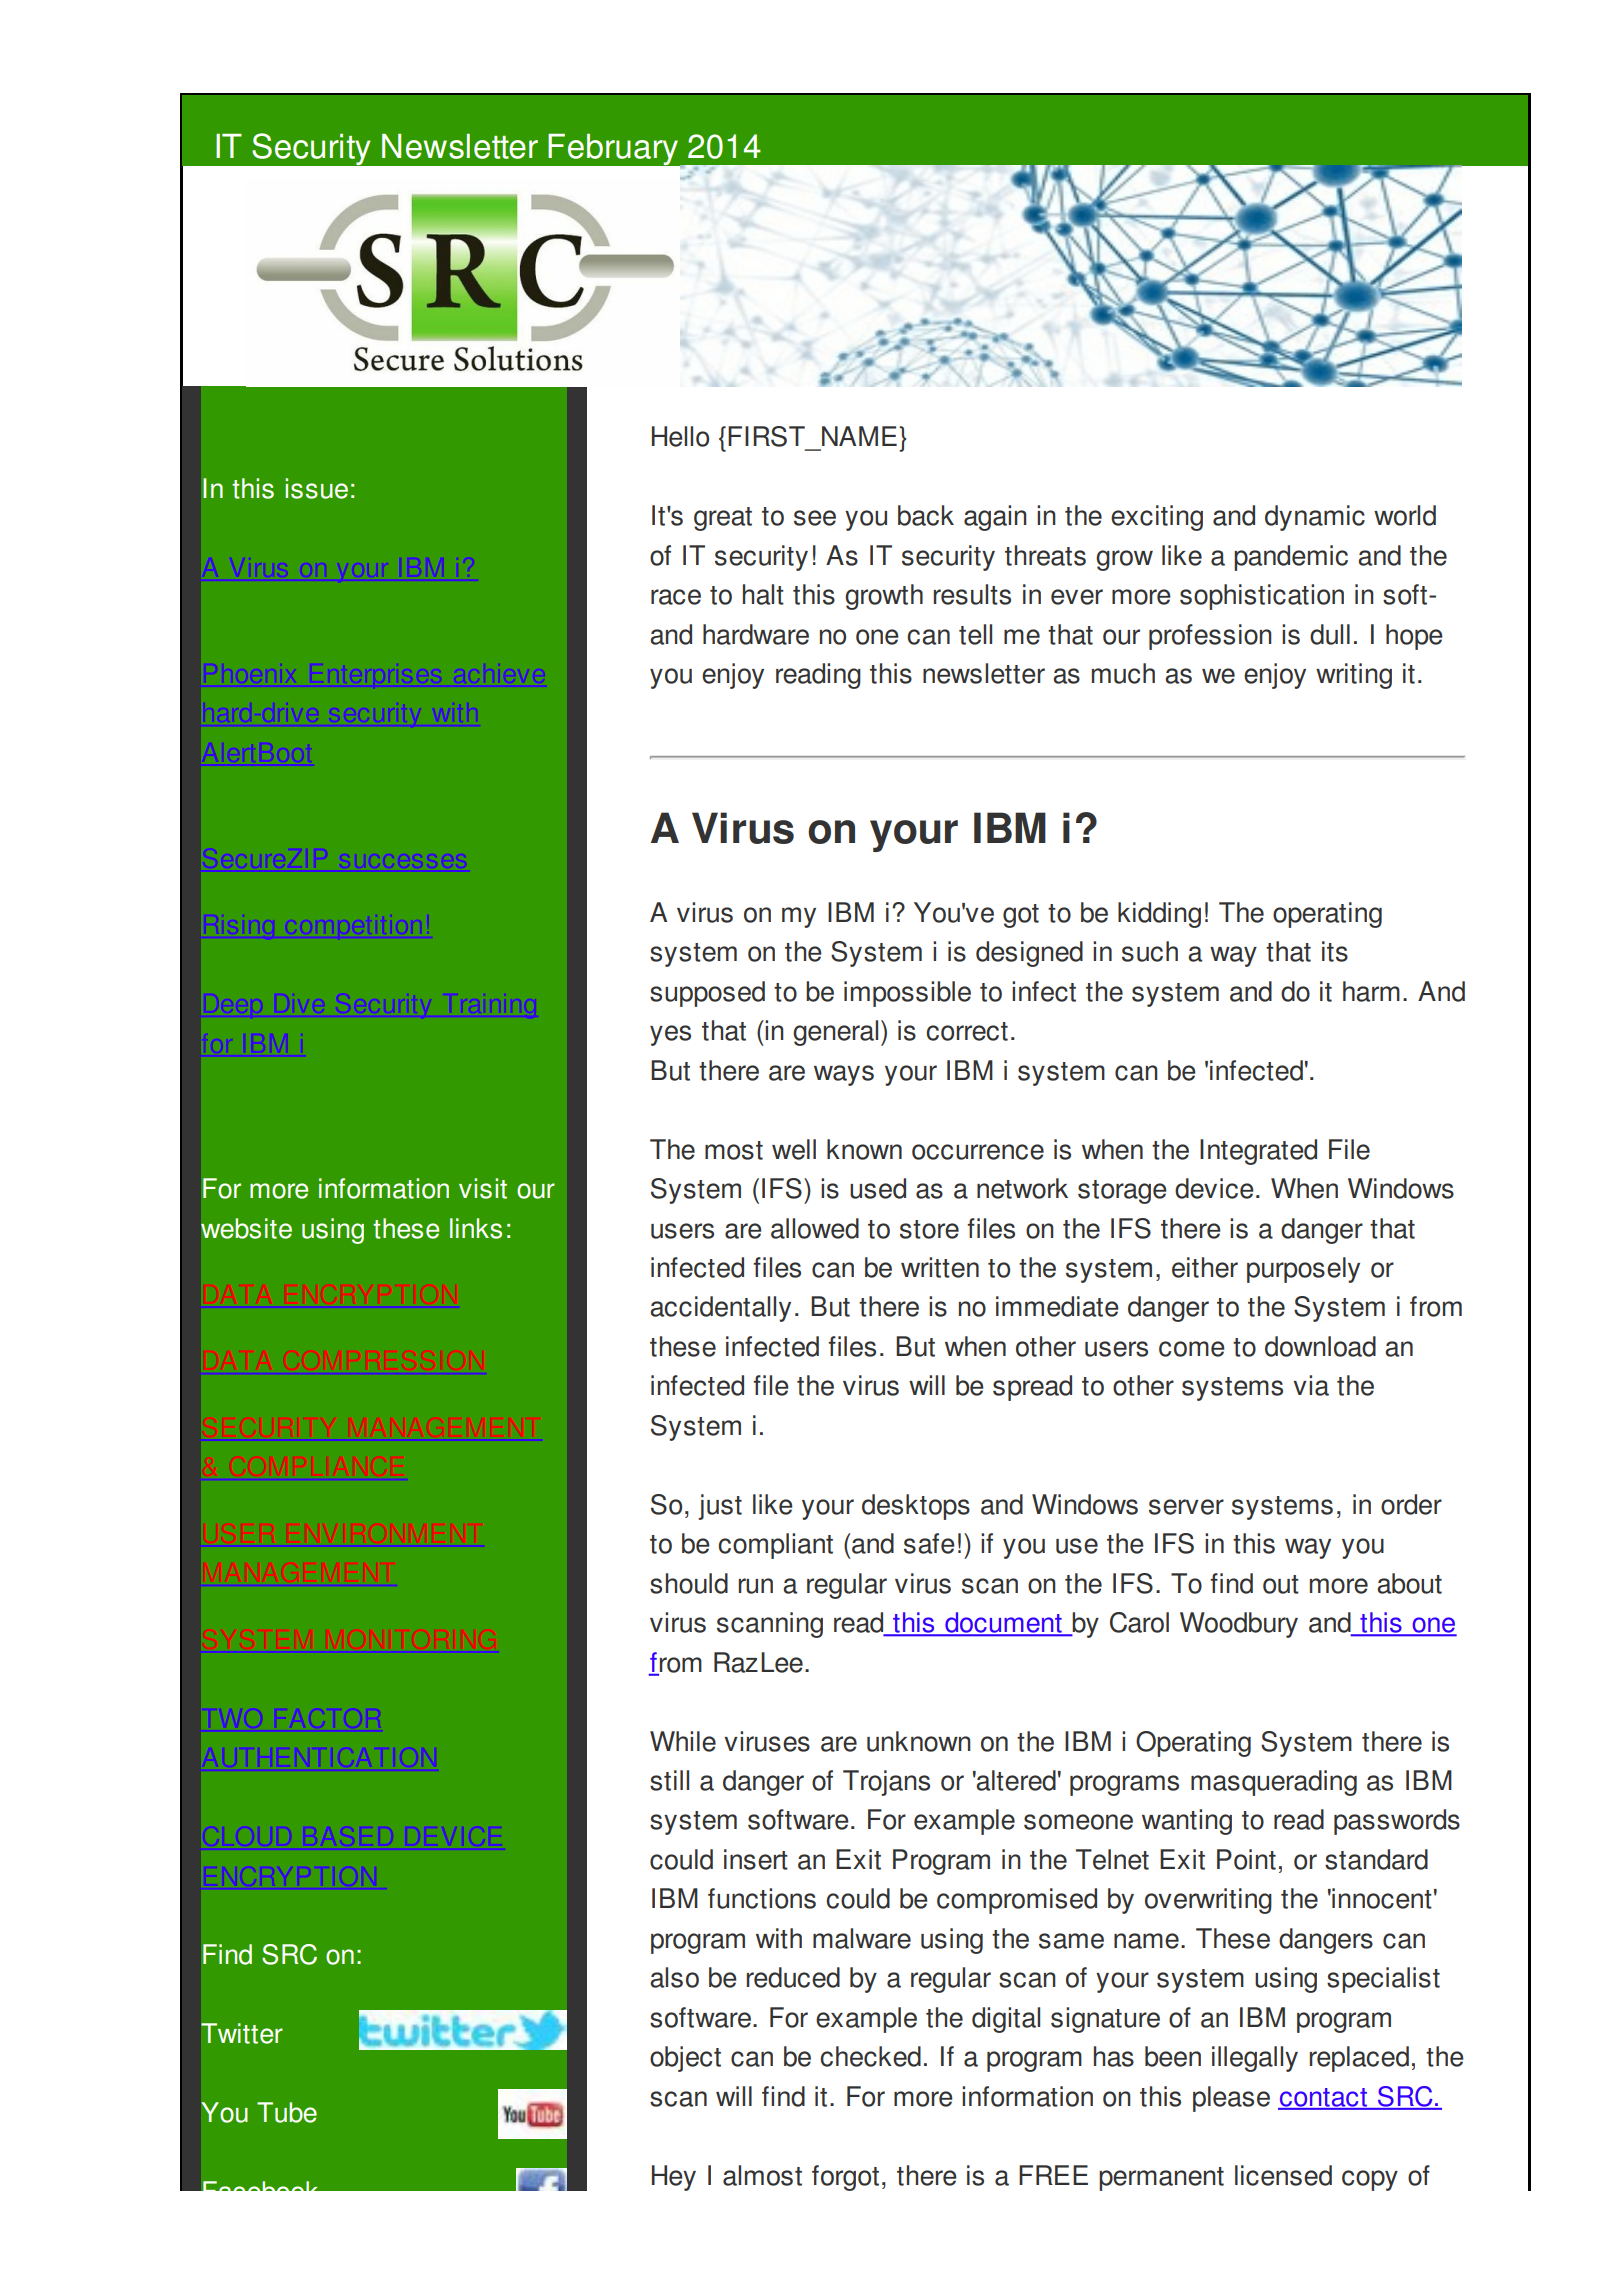 The width and height of the screenshot is (1609, 2277). I want to click on see, so click(815, 518).
